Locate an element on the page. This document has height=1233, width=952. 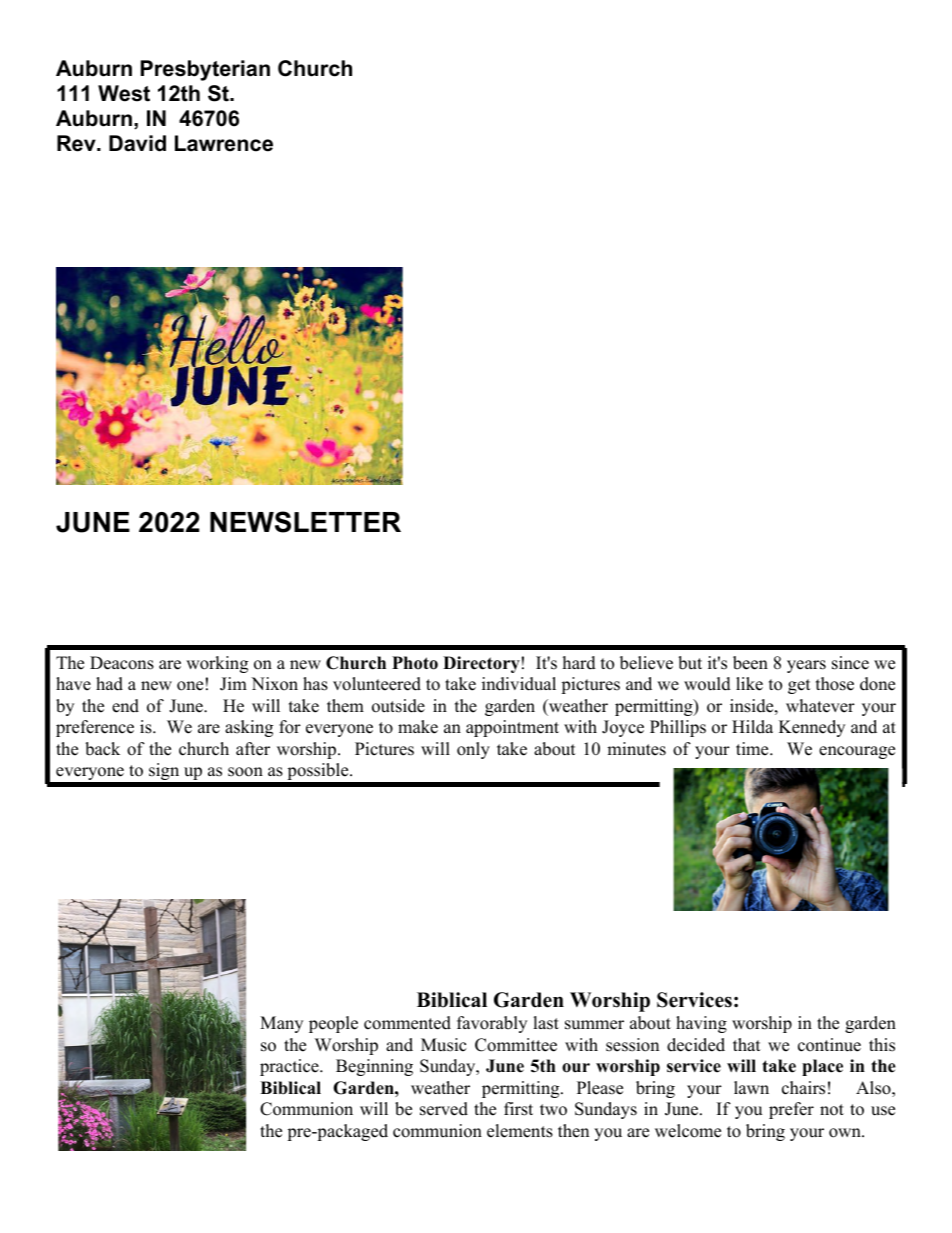
been is located at coordinates (750, 663).
